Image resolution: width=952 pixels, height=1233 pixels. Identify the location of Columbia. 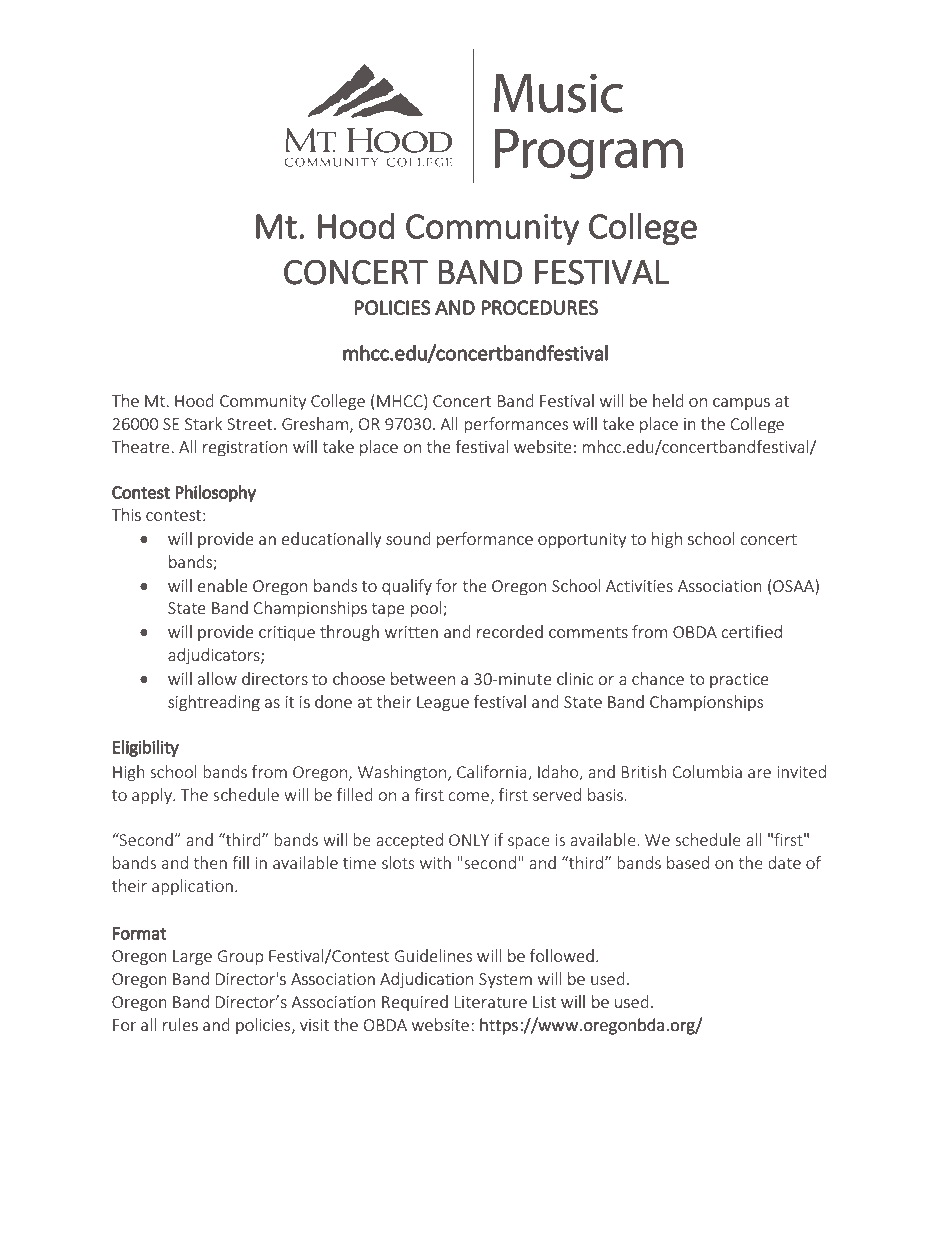
(707, 771).
